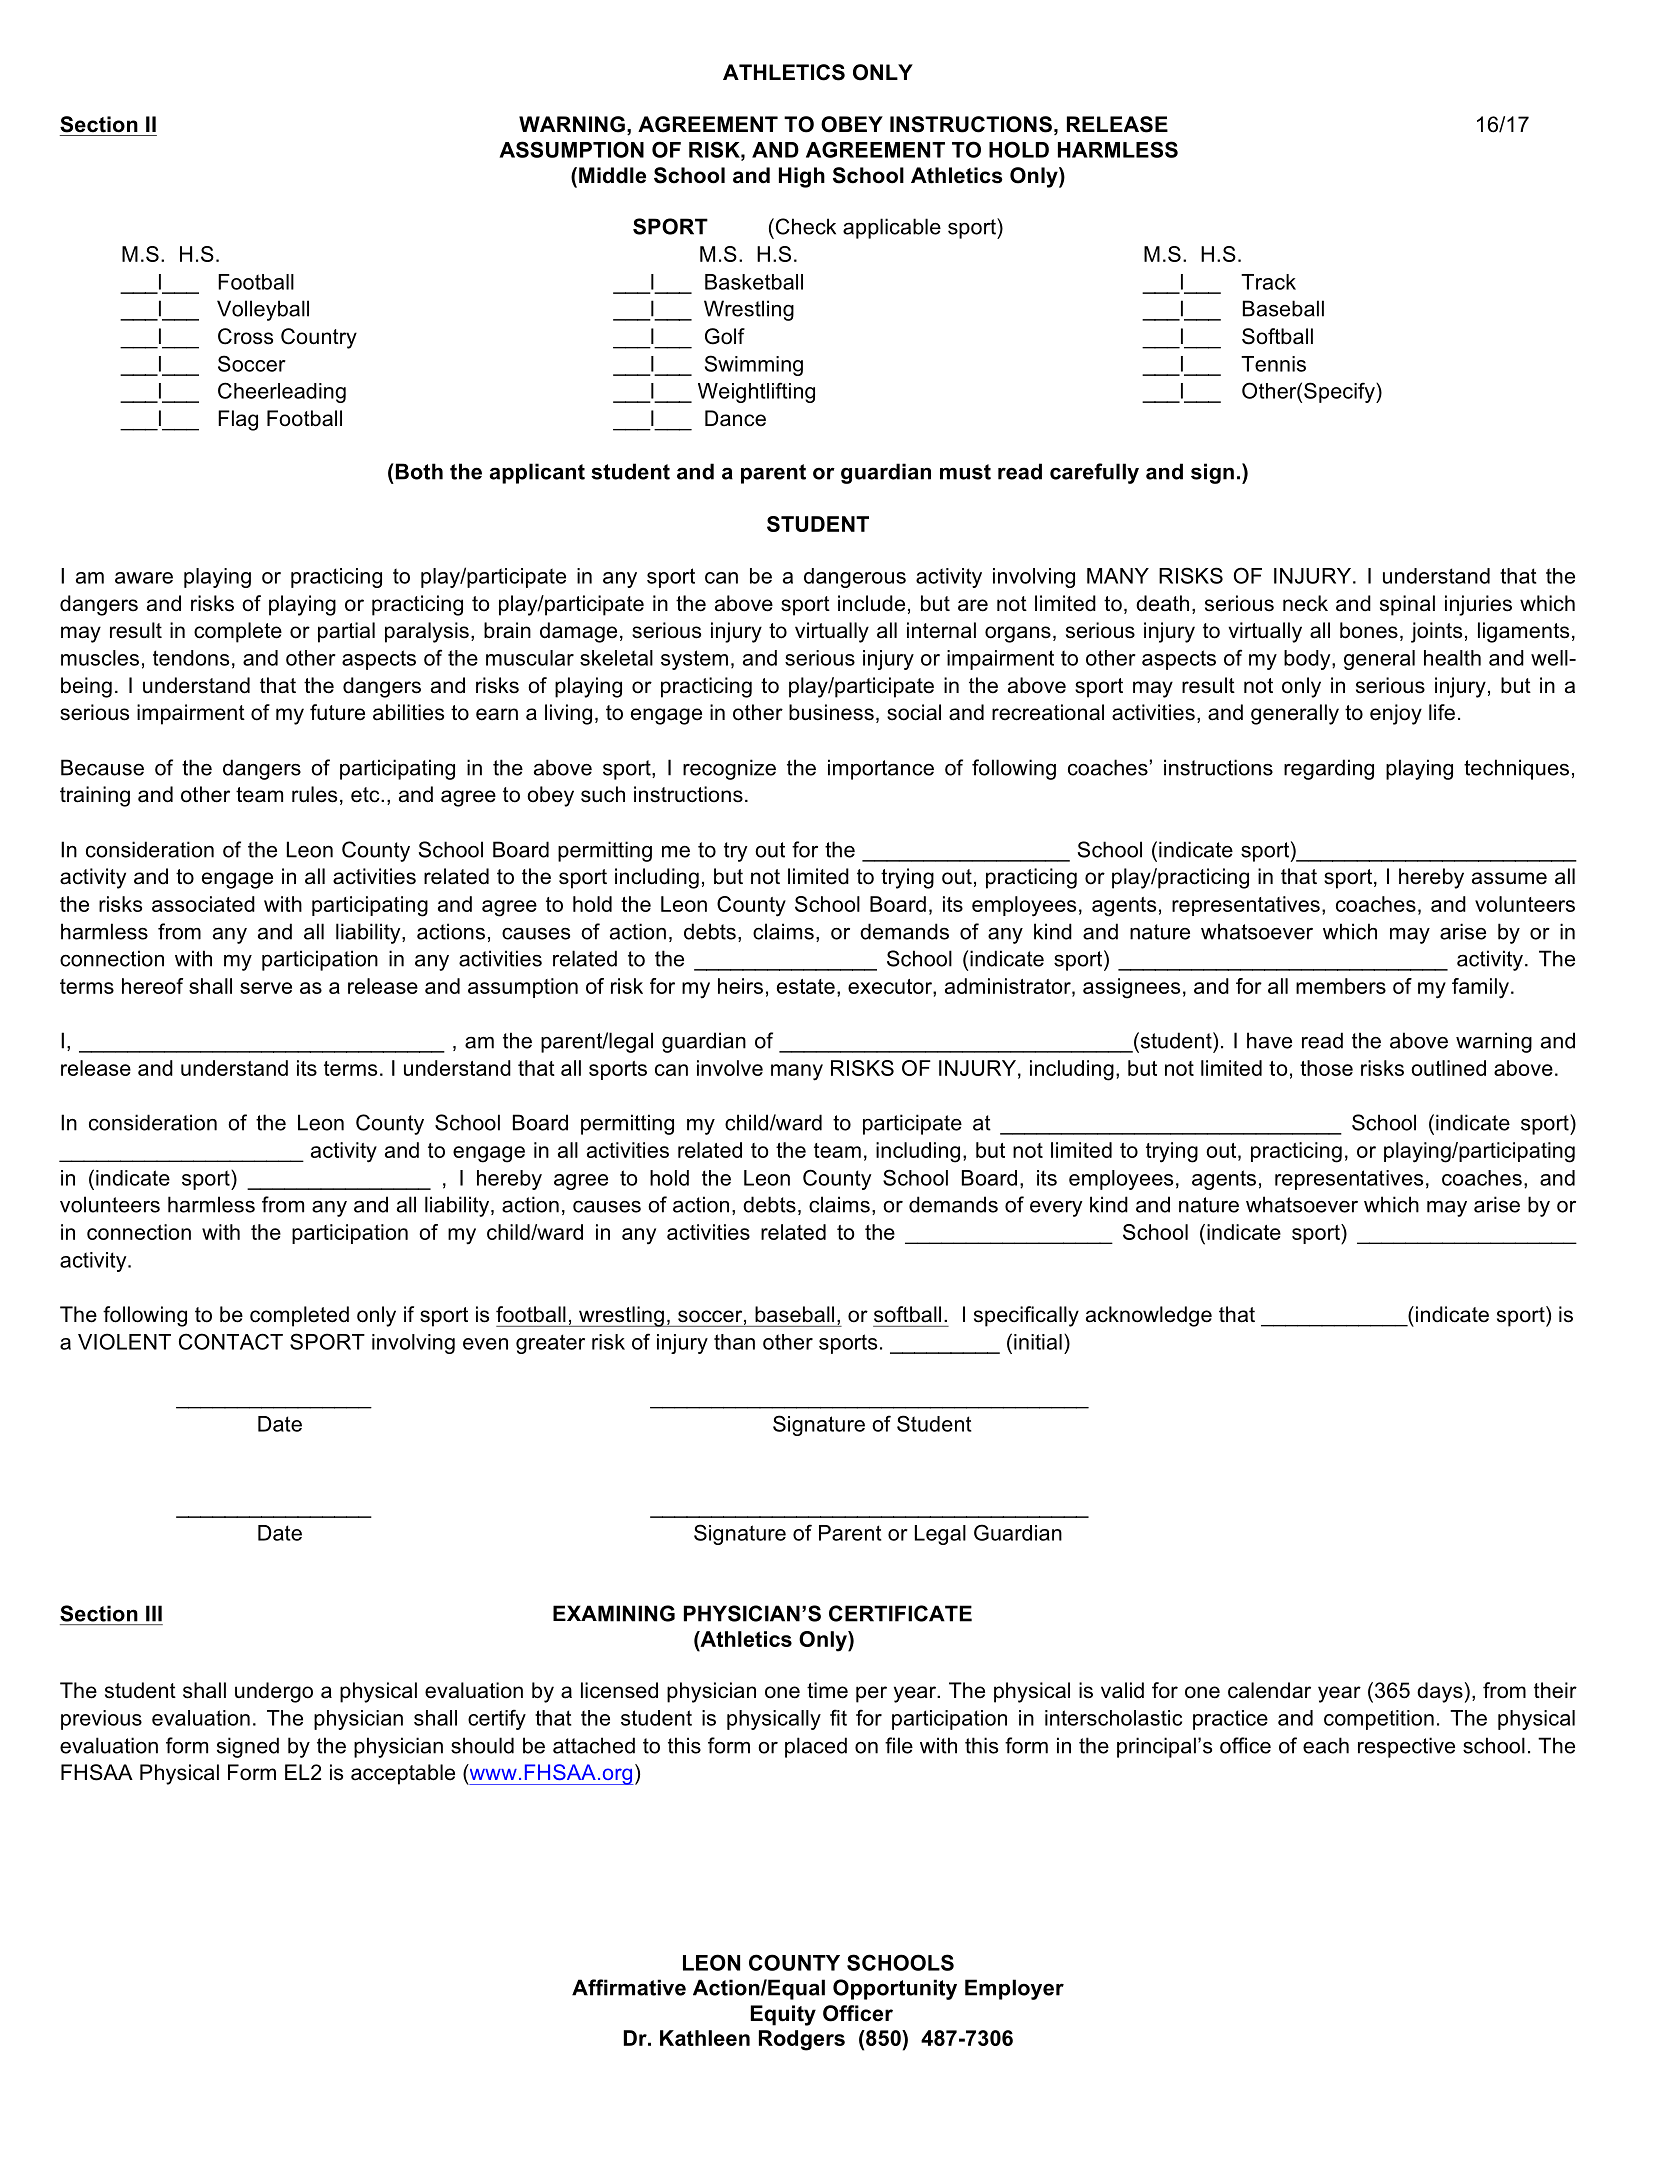 This screenshot has width=1674, height=2166. What do you see at coordinates (263, 310) in the screenshot?
I see `Volleyball` at bounding box center [263, 310].
